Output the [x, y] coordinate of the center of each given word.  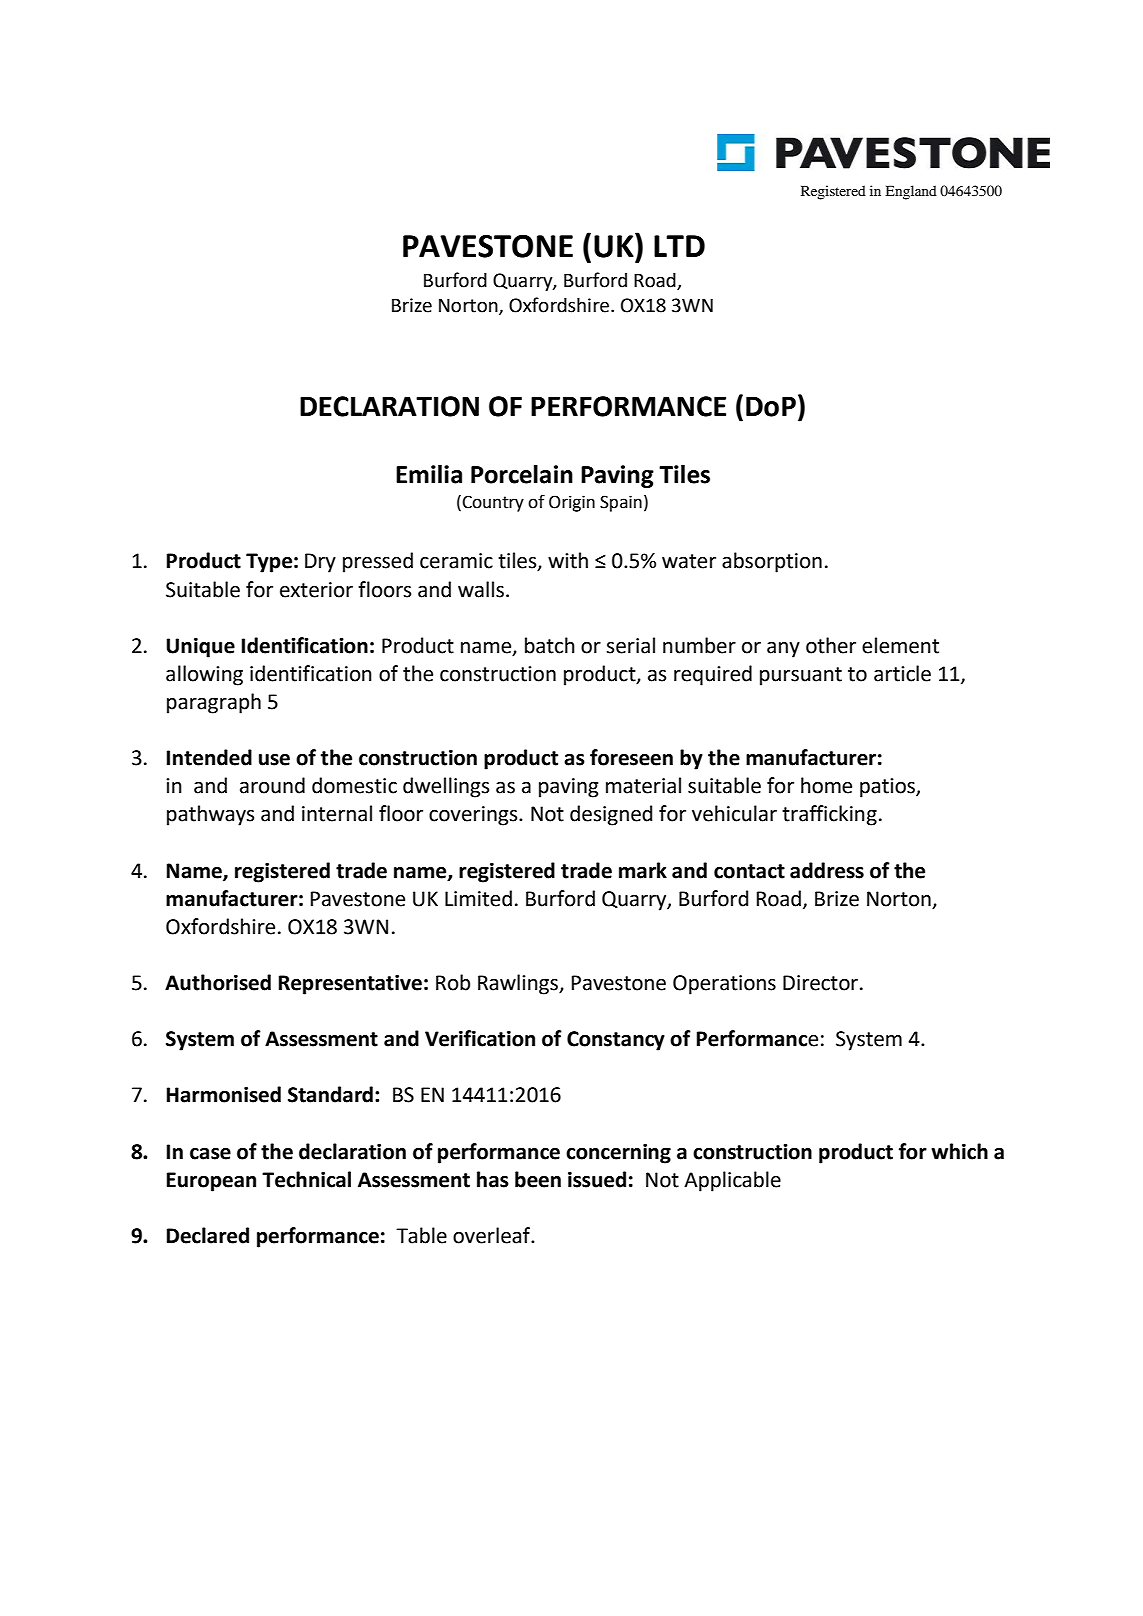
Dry [320, 563]
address [827, 870]
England [911, 192]
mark [643, 870]
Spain [621, 503]
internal [337, 813]
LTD [679, 246]
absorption [772, 562]
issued [597, 1179]
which [959, 1151]
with [568, 560]
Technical [306, 1179]
